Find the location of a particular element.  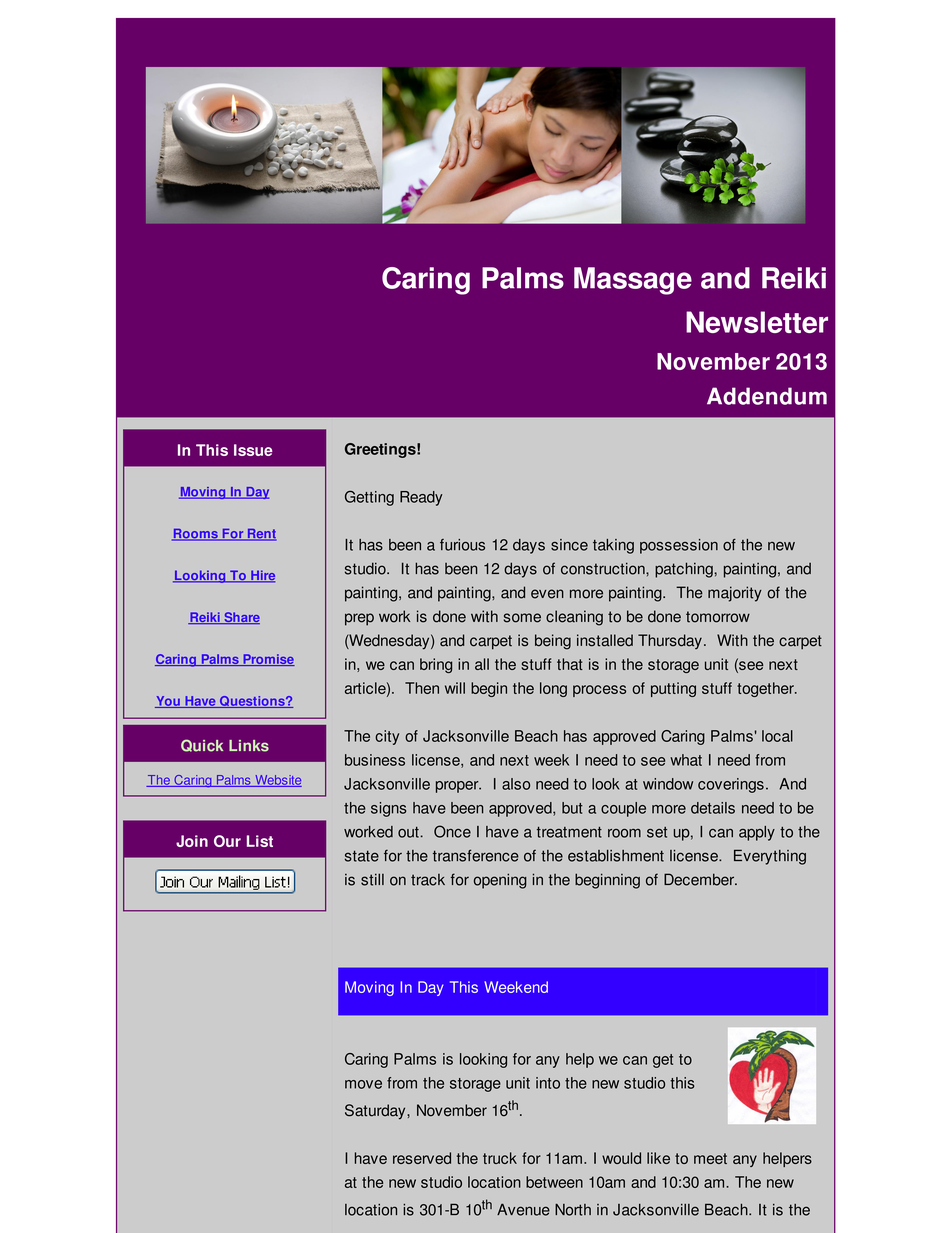

Newsletter is located at coordinates (757, 322).
